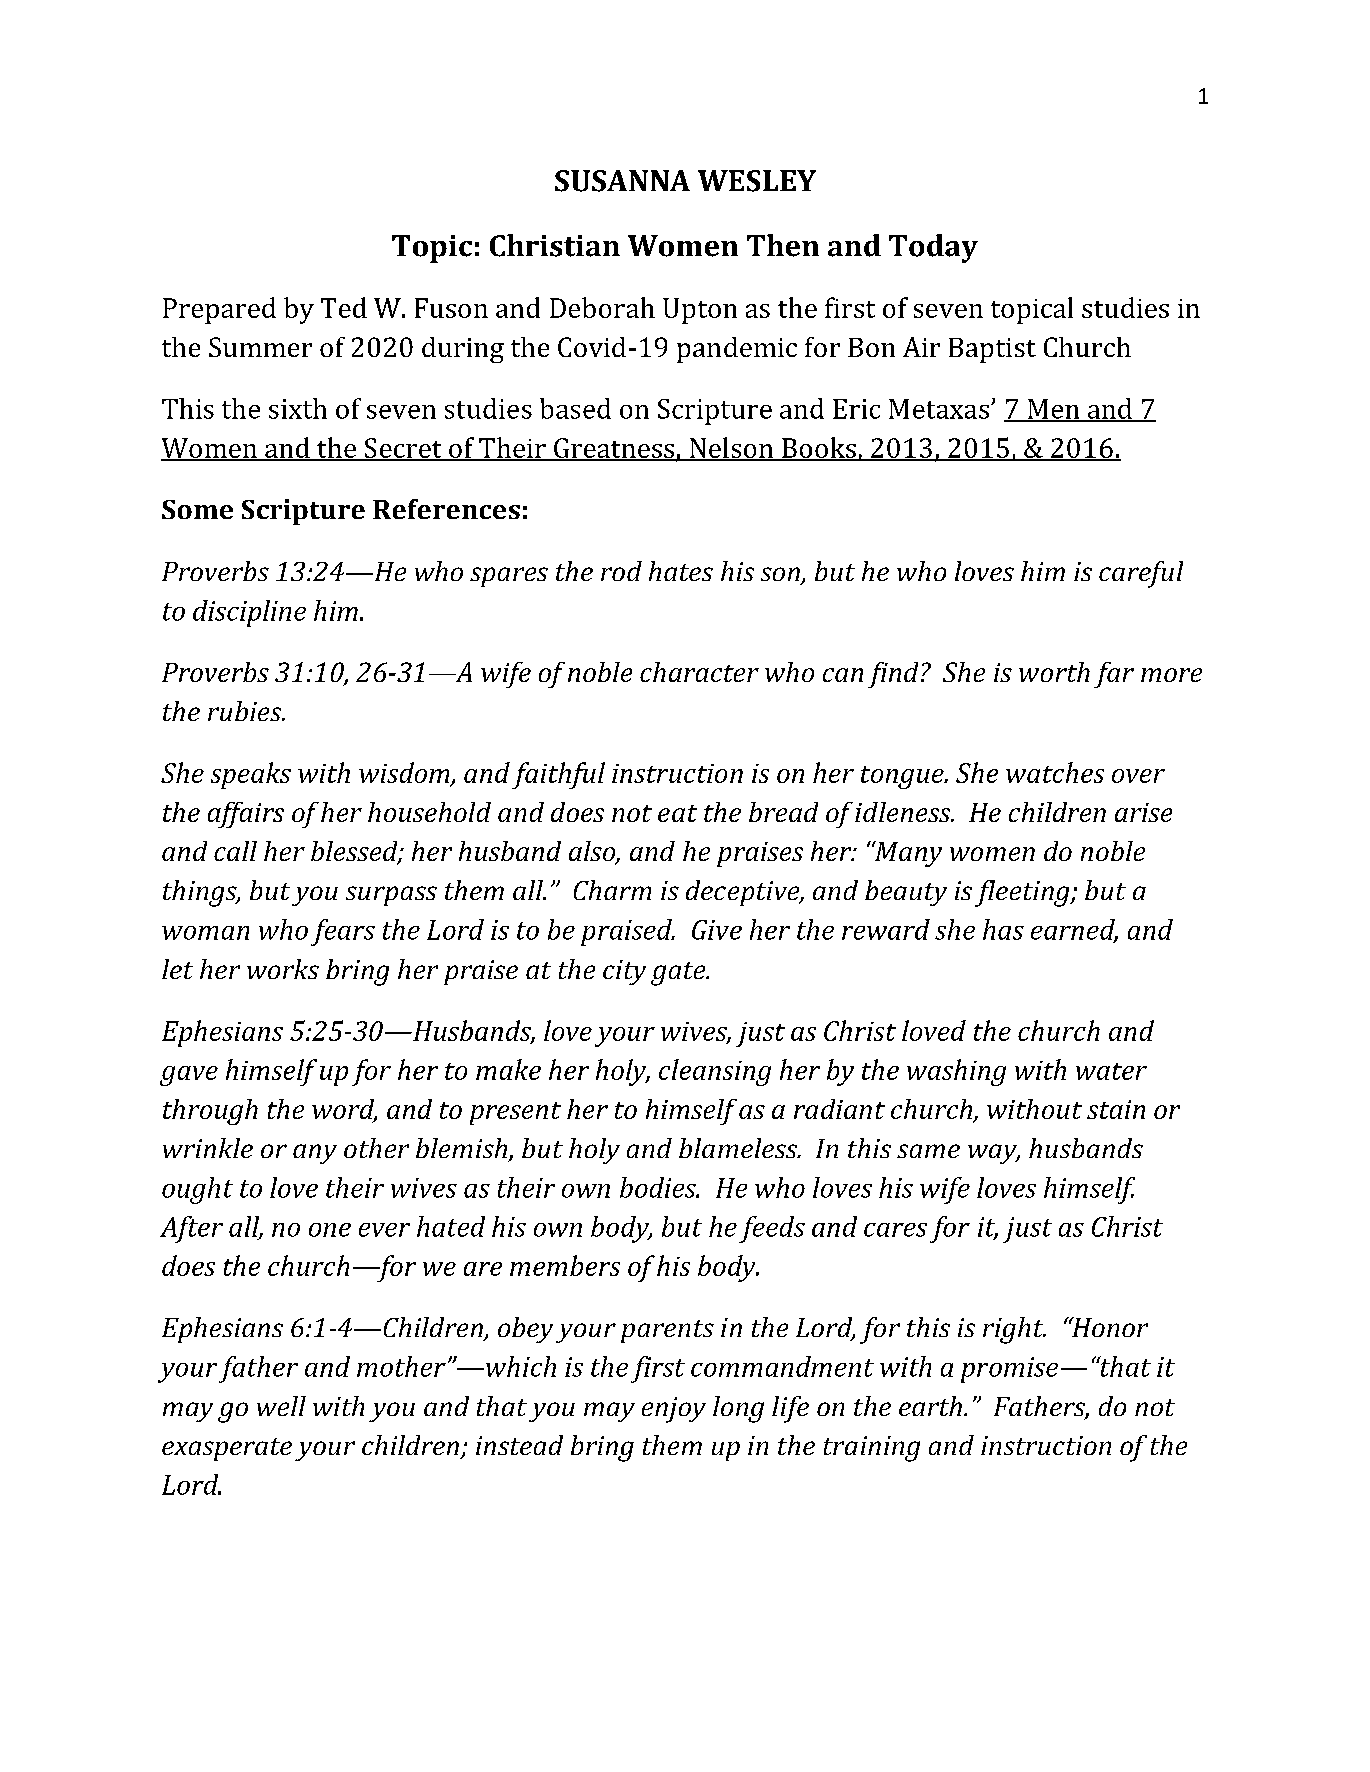 The height and width of the document is (1772, 1370). What do you see at coordinates (281, 1406) in the document?
I see `well` at bounding box center [281, 1406].
